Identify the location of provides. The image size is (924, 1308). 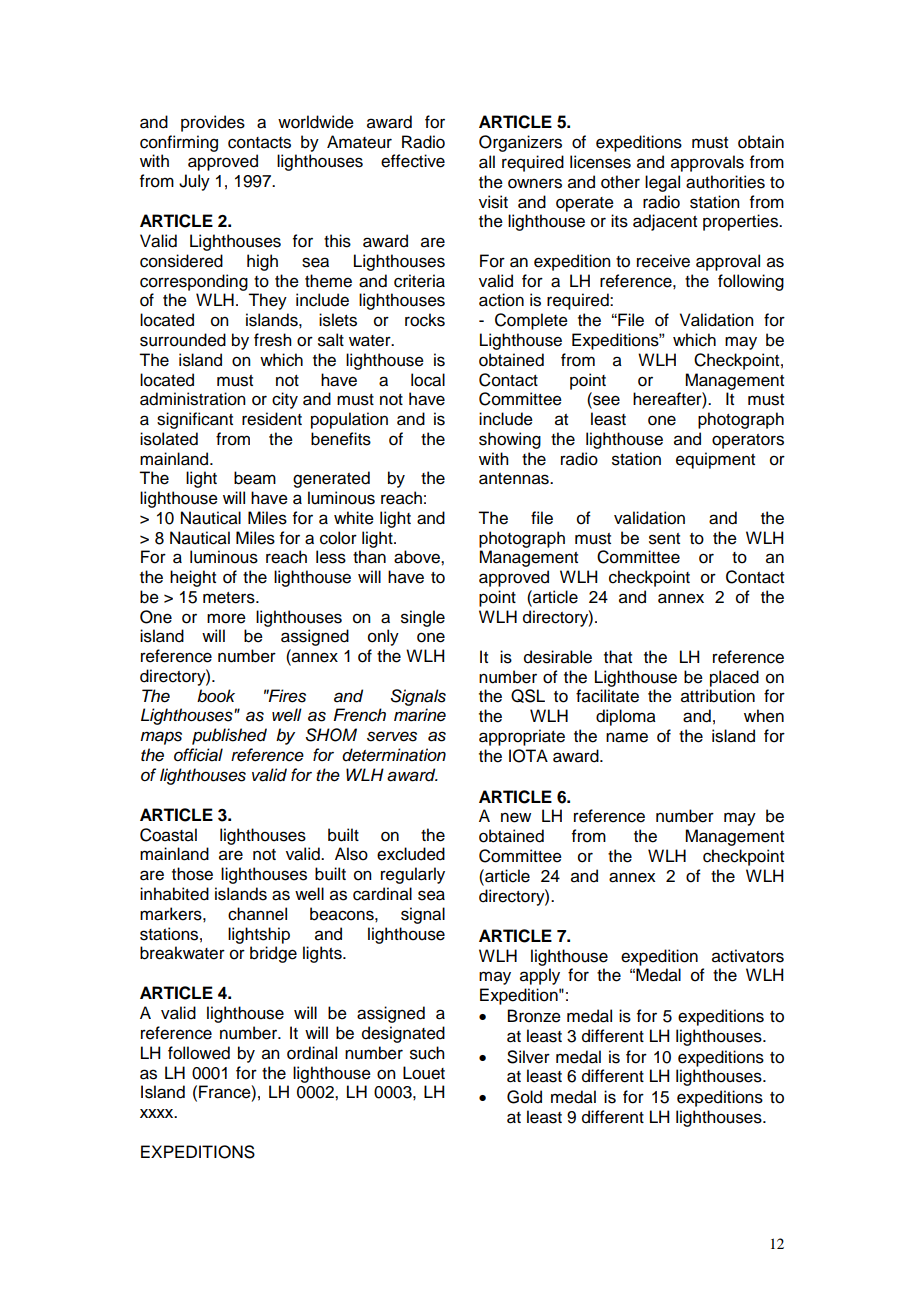
(213, 123).
